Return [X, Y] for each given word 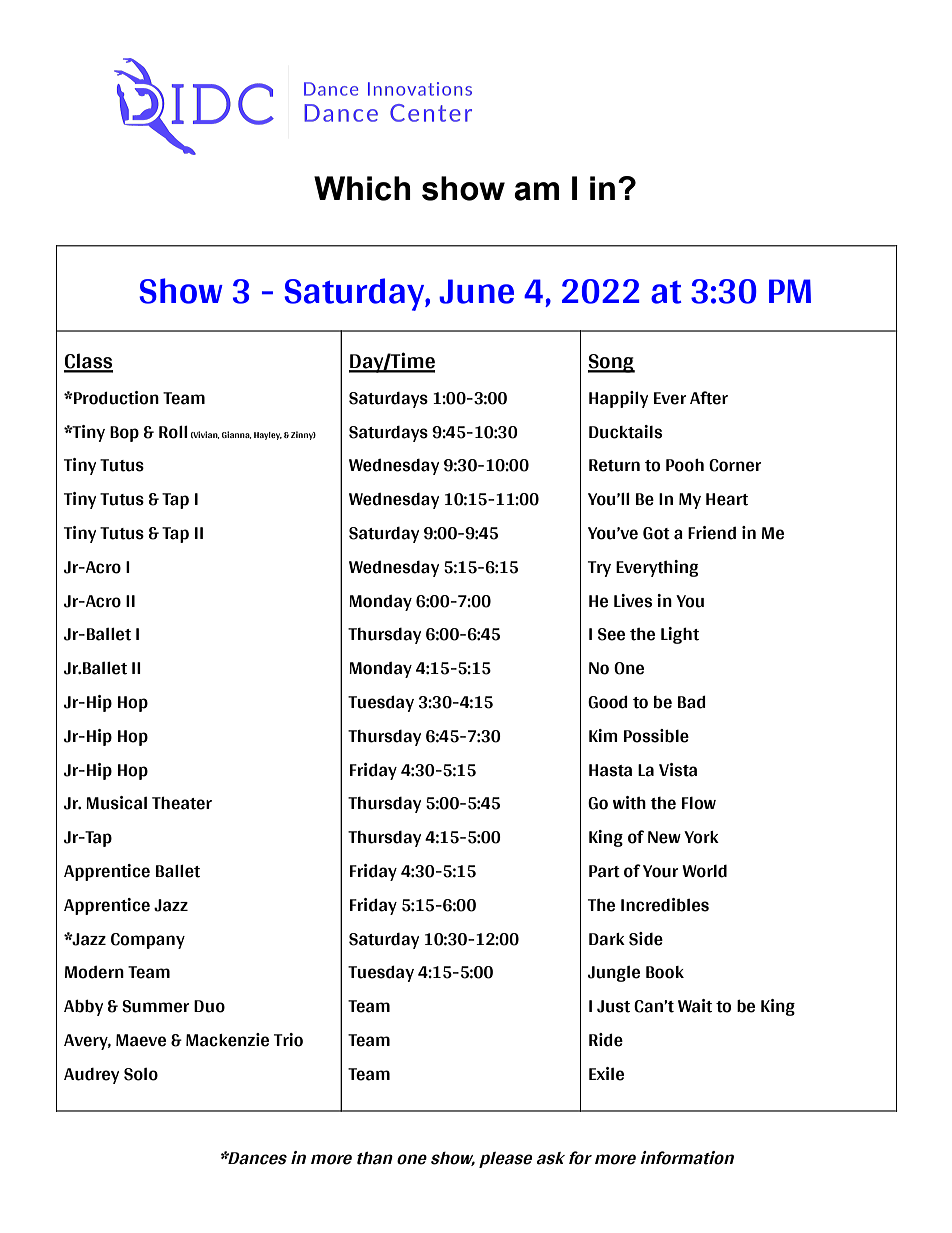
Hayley [268, 436]
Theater [182, 803]
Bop [124, 434]
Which [362, 188]
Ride [606, 1040]
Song [611, 363]
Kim [603, 735]
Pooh [685, 465]
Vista [678, 770]
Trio [288, 1040]
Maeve [141, 1040]
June [476, 291]
